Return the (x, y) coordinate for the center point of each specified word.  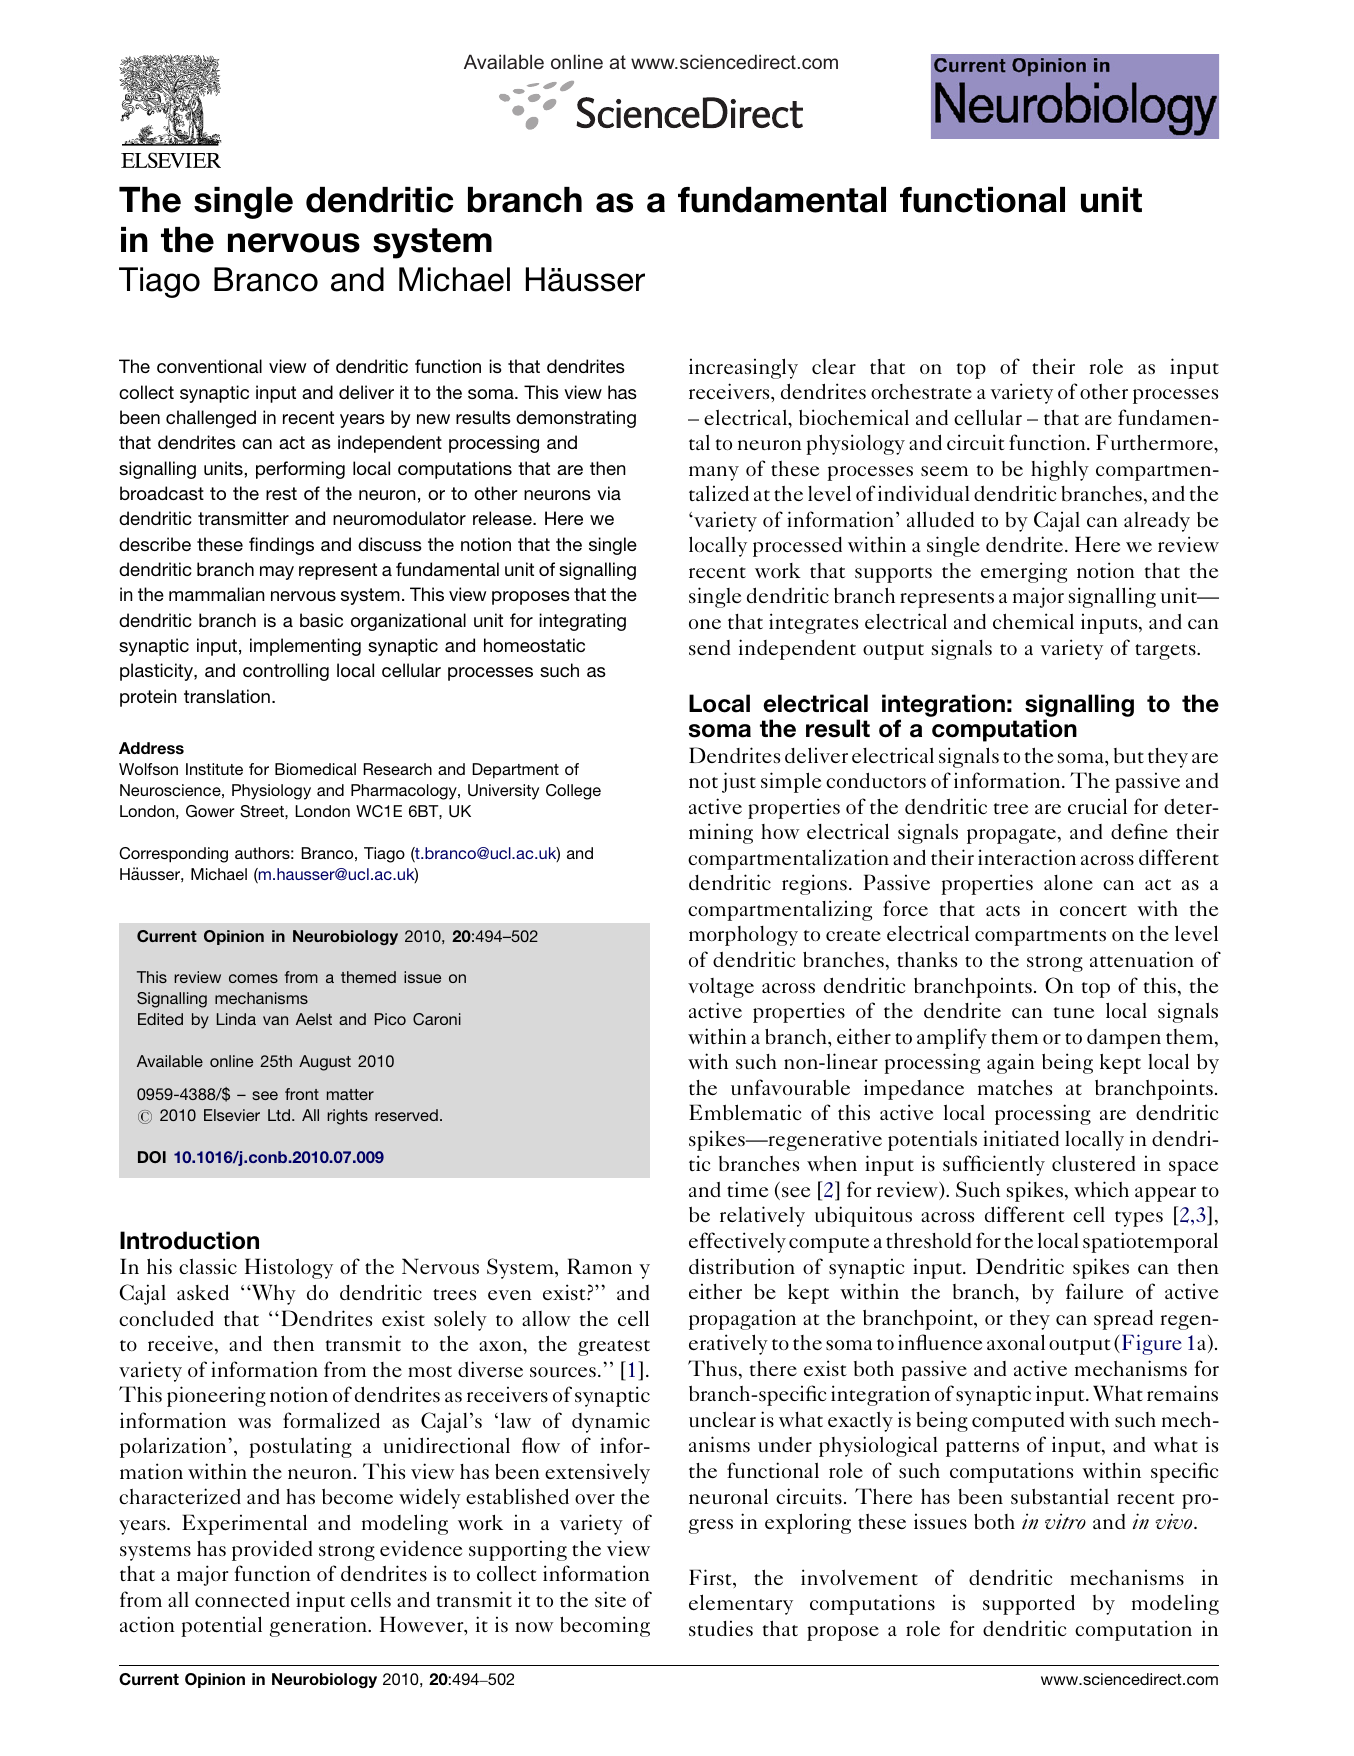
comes (253, 978)
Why (273, 1294)
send (709, 647)
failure (1094, 1291)
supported (1029, 1604)
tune (1074, 1012)
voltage (721, 988)
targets (1166, 652)
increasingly (743, 368)
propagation (742, 1319)
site (610, 1599)
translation (227, 696)
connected (242, 1599)
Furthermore (1156, 443)
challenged (211, 419)
